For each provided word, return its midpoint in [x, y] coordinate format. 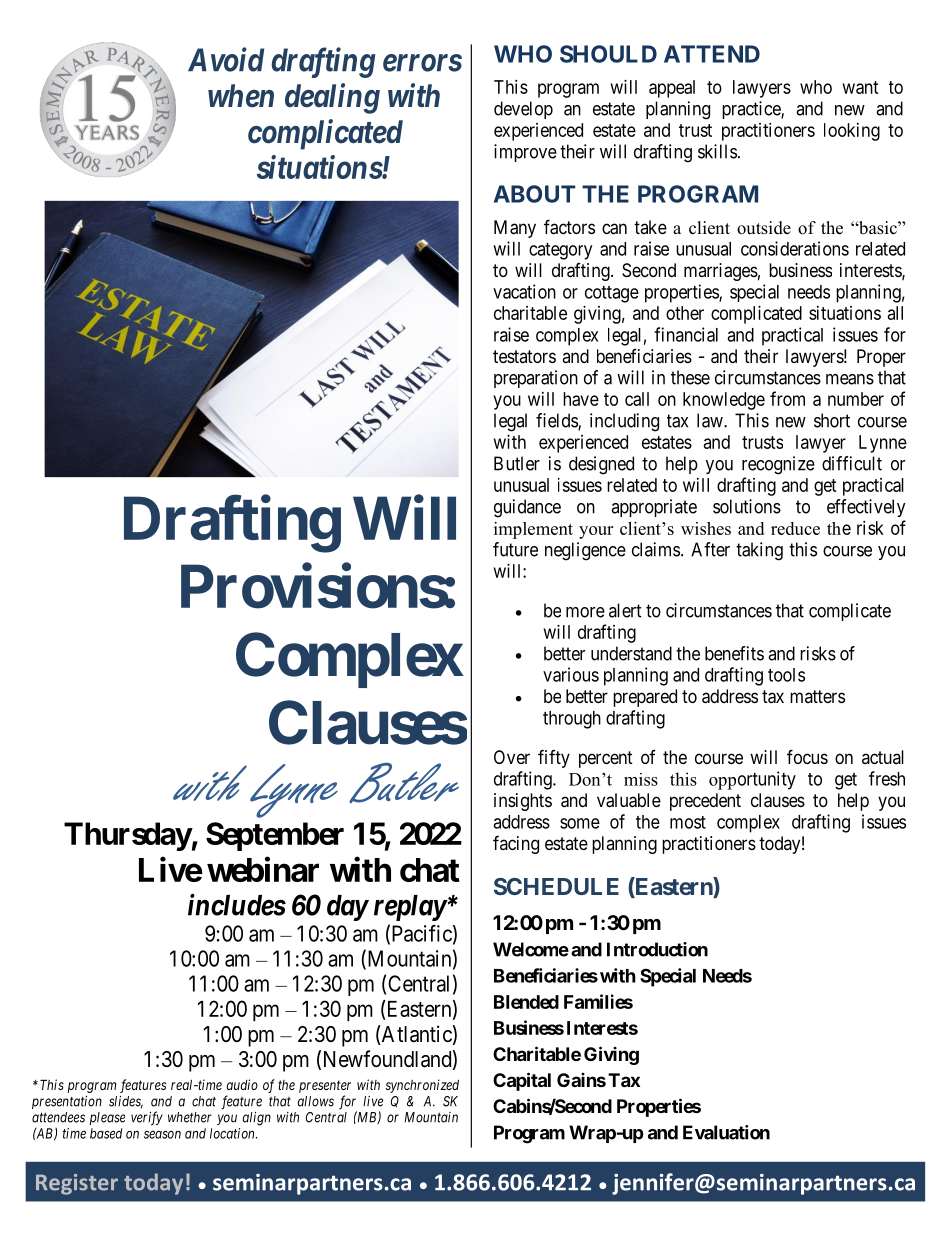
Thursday [128, 836]
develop [523, 110]
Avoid [226, 59]
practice [752, 110]
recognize [778, 465]
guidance [527, 508]
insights [523, 802]
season [162, 1134]
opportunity [752, 780]
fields [557, 421]
